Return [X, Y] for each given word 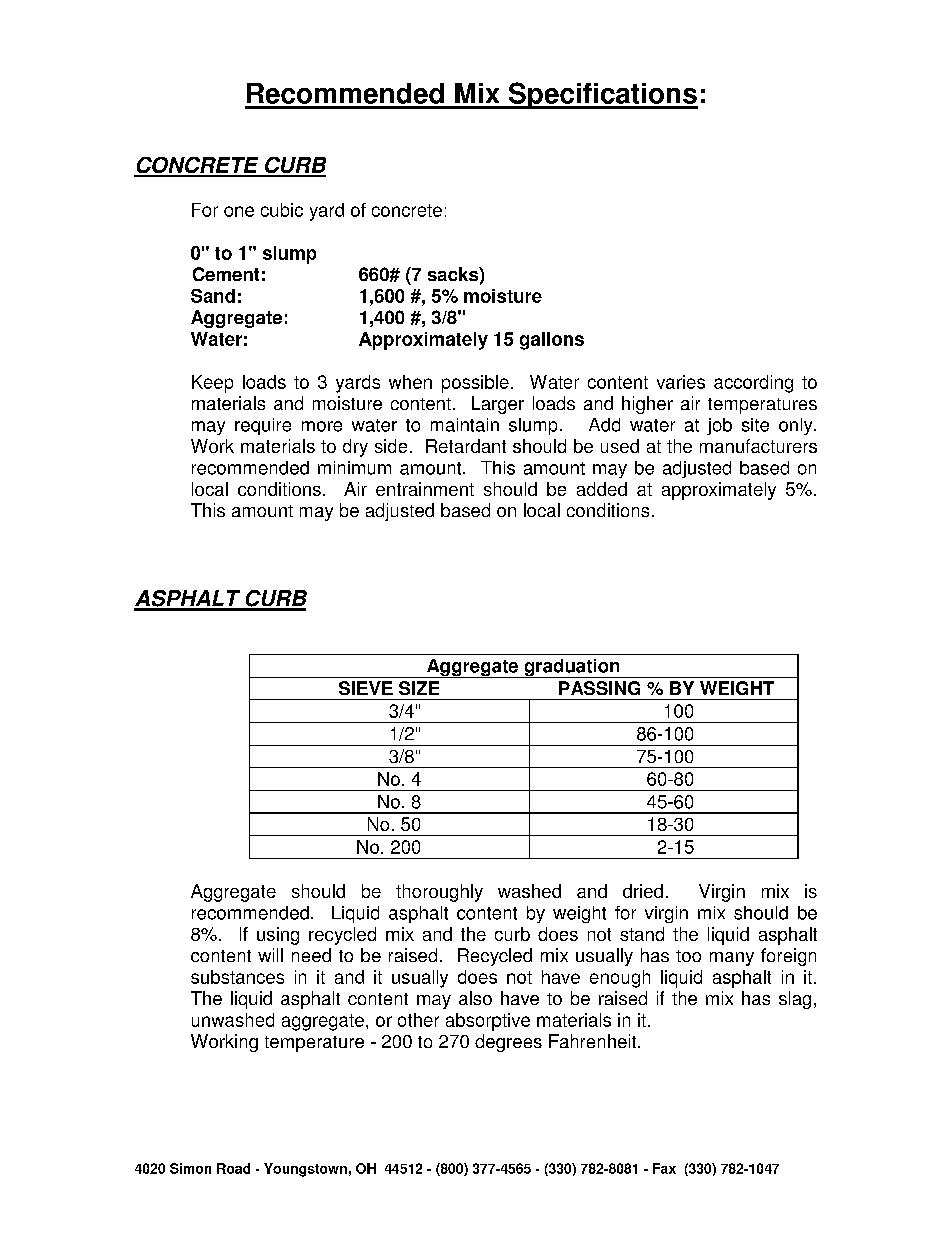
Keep [212, 384]
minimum [354, 468]
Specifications [602, 95]
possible [475, 384]
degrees [508, 1043]
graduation [572, 668]
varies [681, 382]
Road [233, 1168]
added [602, 489]
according [753, 384]
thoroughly [439, 893]
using [278, 936]
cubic [282, 210]
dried [643, 891]
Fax [664, 1168]
